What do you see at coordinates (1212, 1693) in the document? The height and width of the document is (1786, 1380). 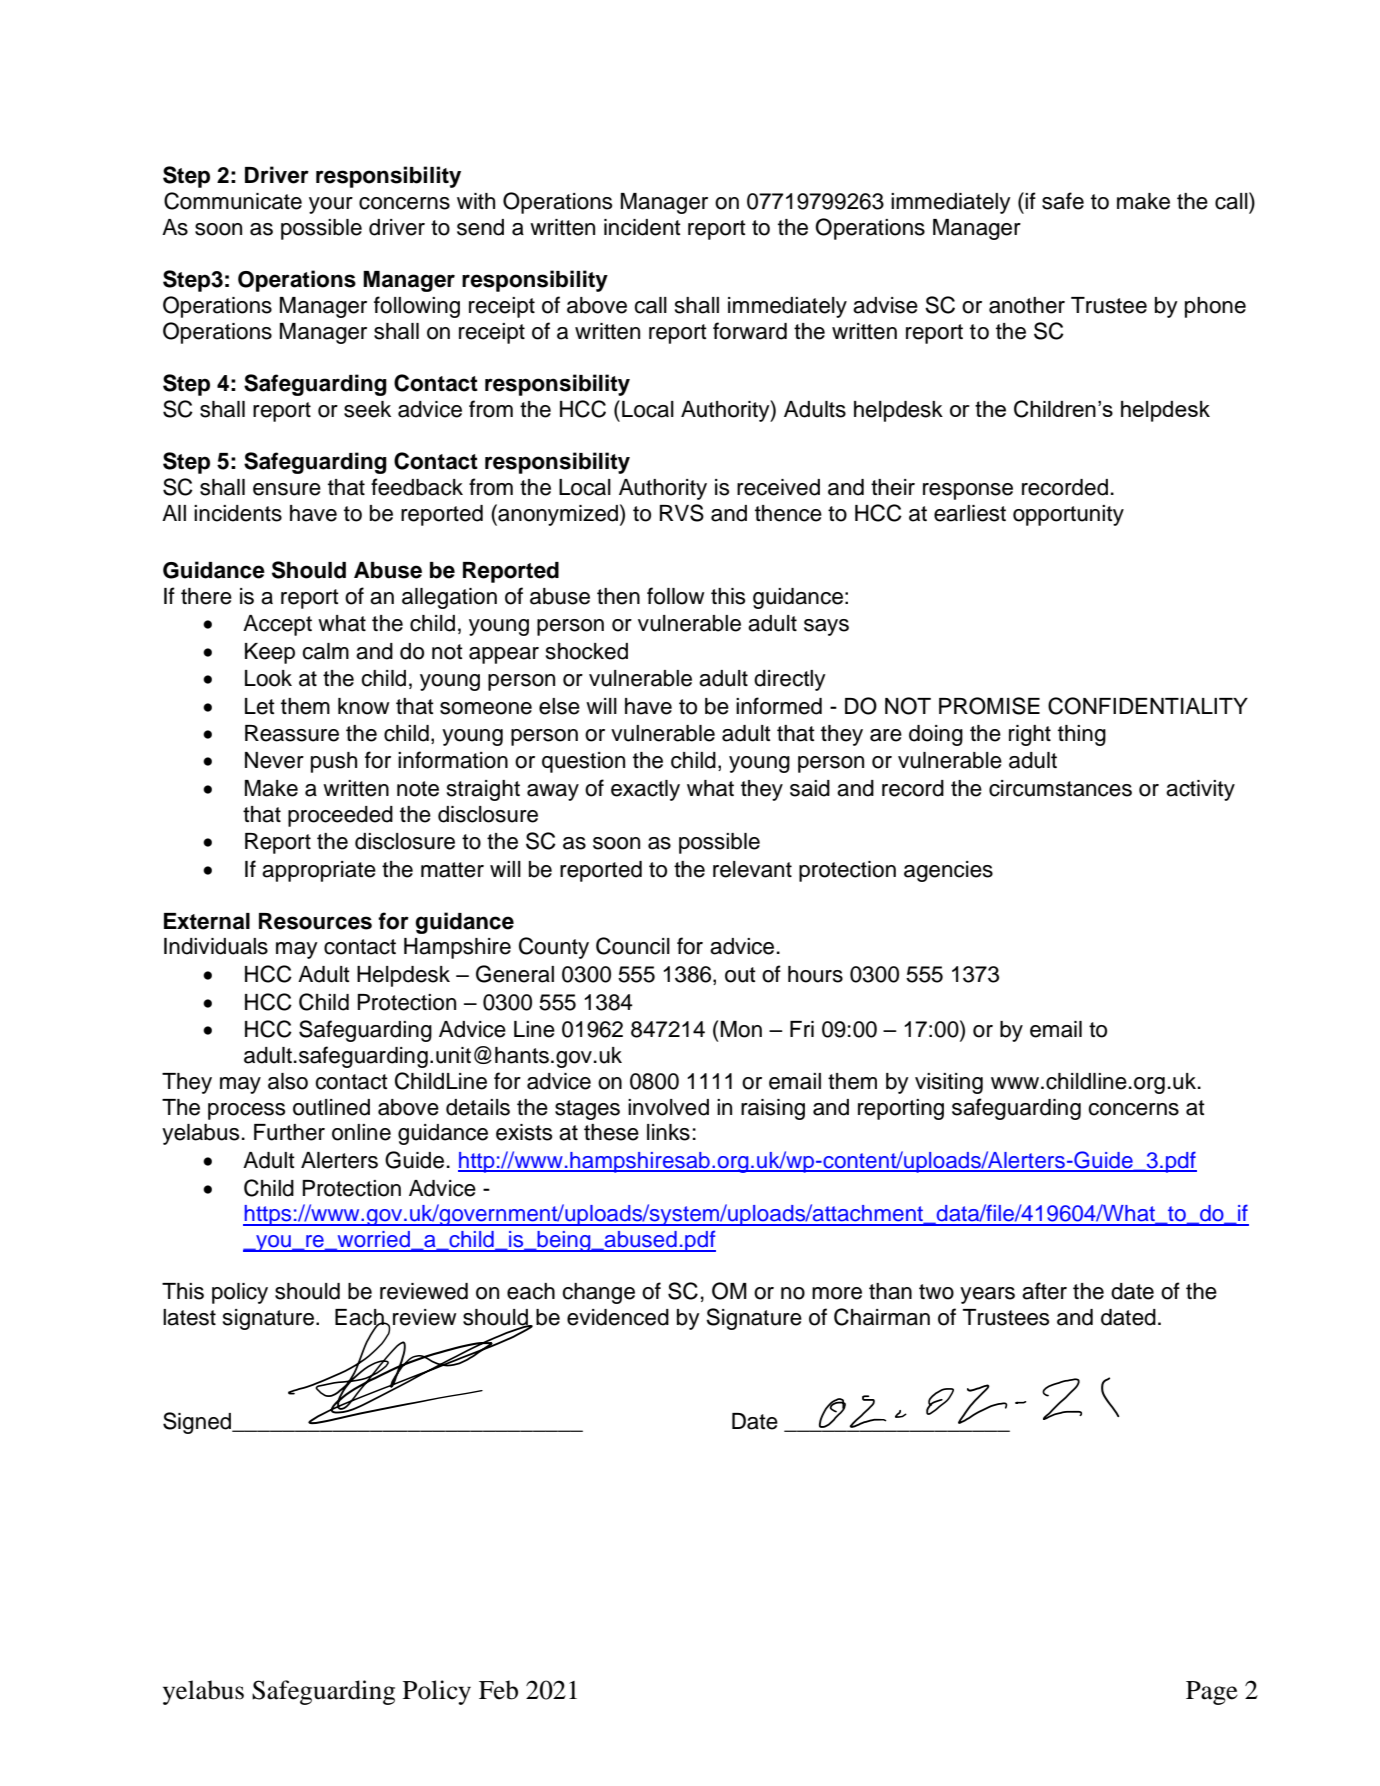 I see `Page` at bounding box center [1212, 1693].
